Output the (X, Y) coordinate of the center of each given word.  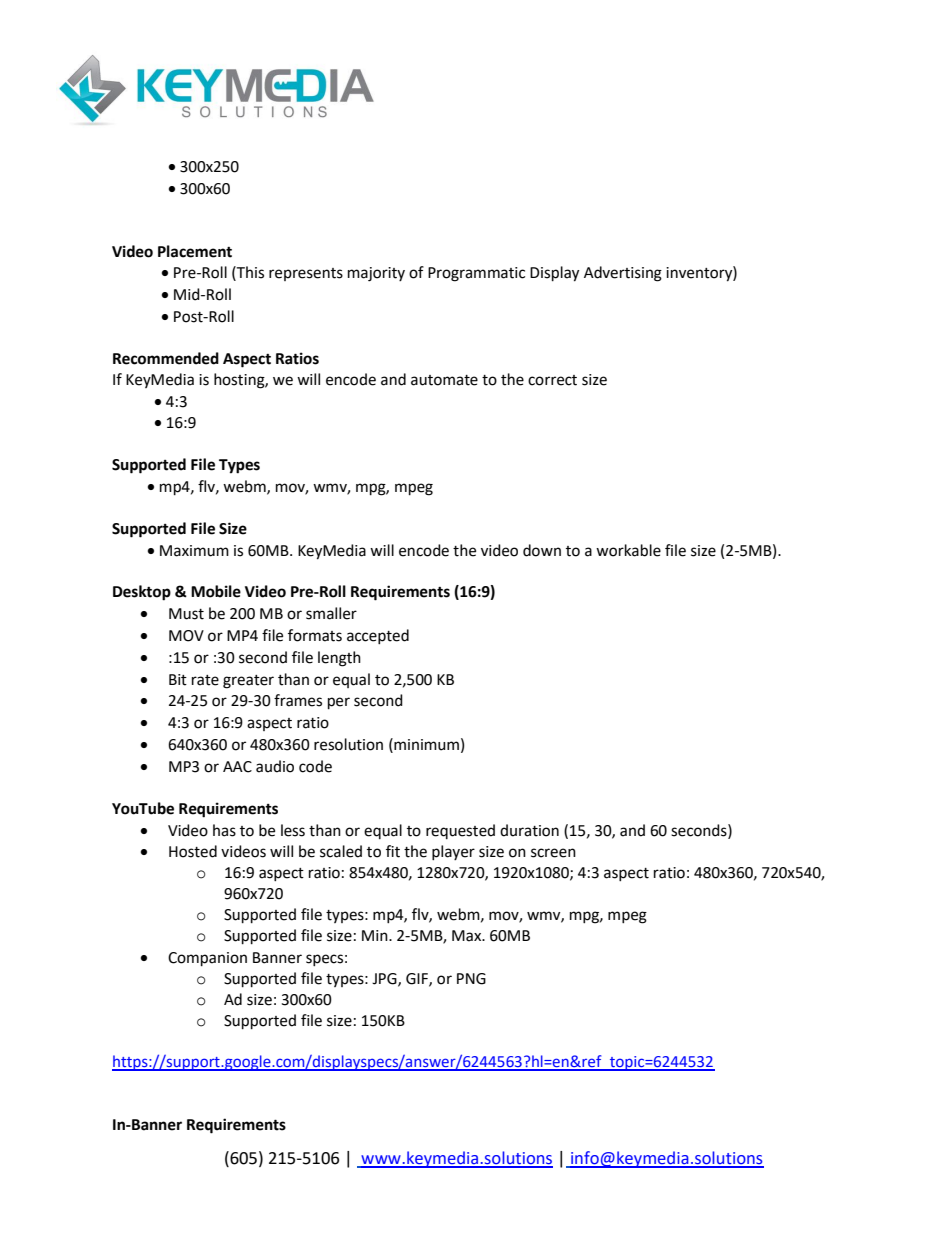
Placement (195, 251)
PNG (471, 979)
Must (186, 614)
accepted (378, 636)
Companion (207, 959)
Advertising (623, 274)
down (542, 550)
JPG (385, 979)
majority (376, 274)
